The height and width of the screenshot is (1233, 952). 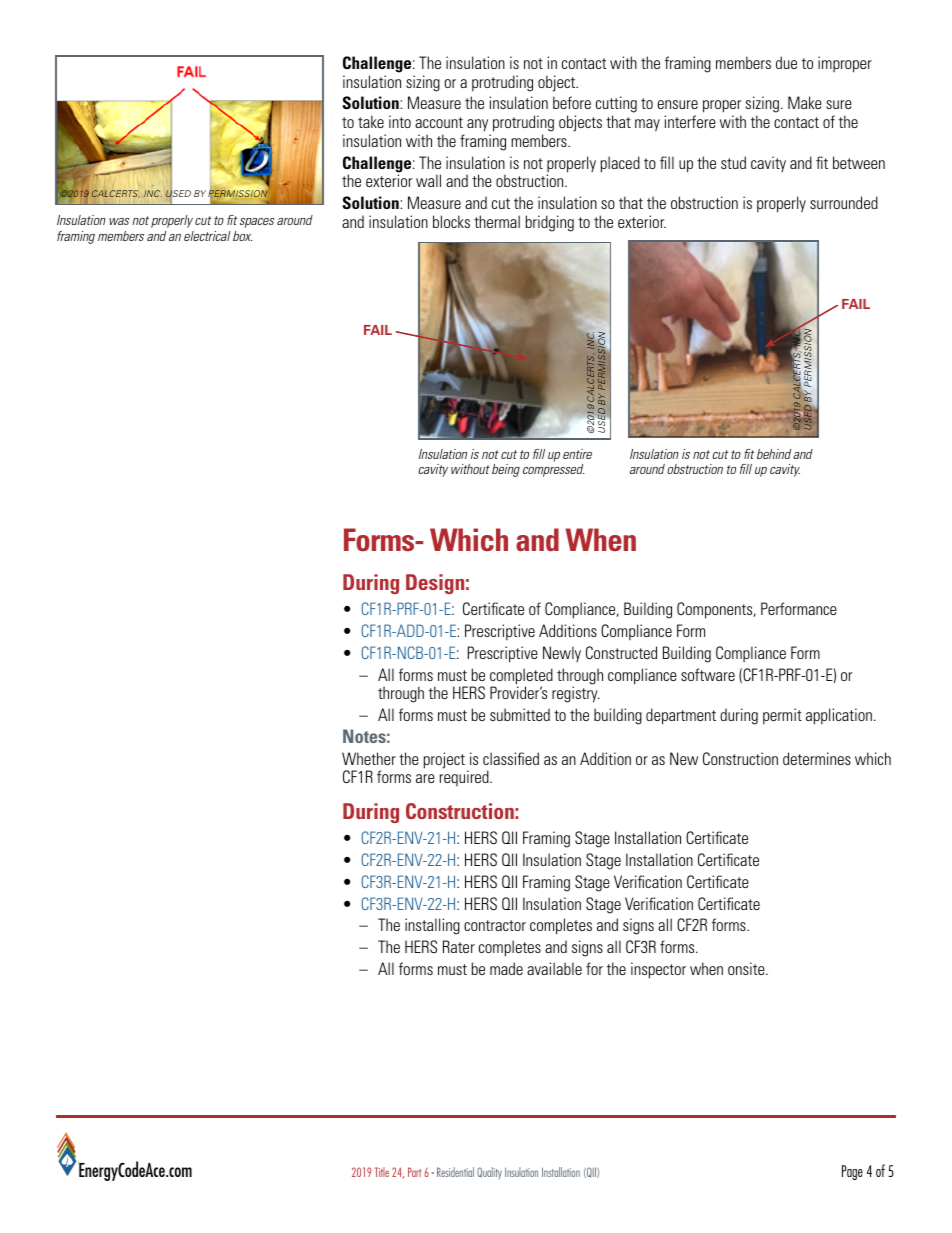 I want to click on Title, so click(x=382, y=1172).
